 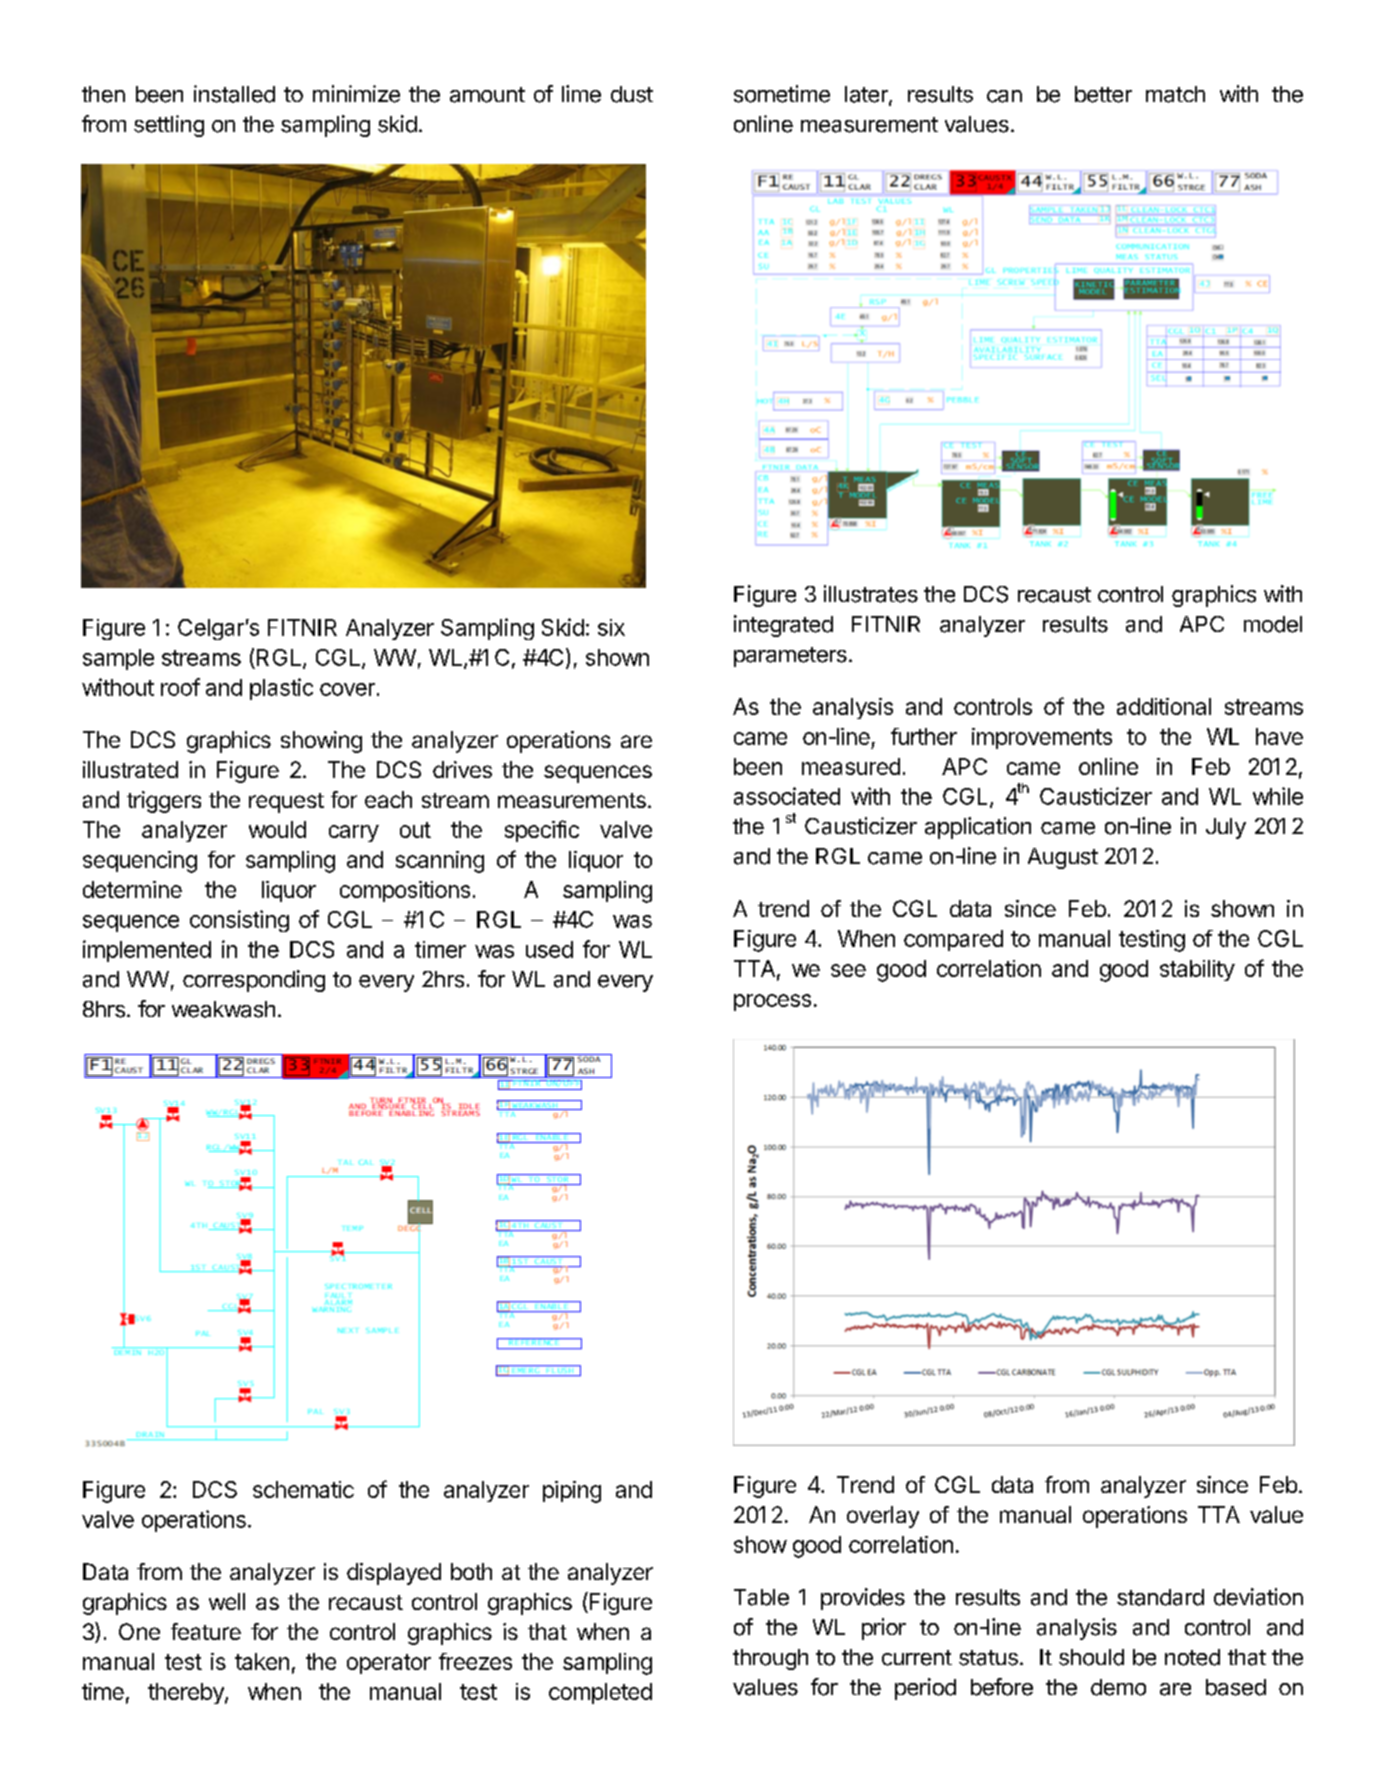 I want to click on installed, so click(x=234, y=94).
